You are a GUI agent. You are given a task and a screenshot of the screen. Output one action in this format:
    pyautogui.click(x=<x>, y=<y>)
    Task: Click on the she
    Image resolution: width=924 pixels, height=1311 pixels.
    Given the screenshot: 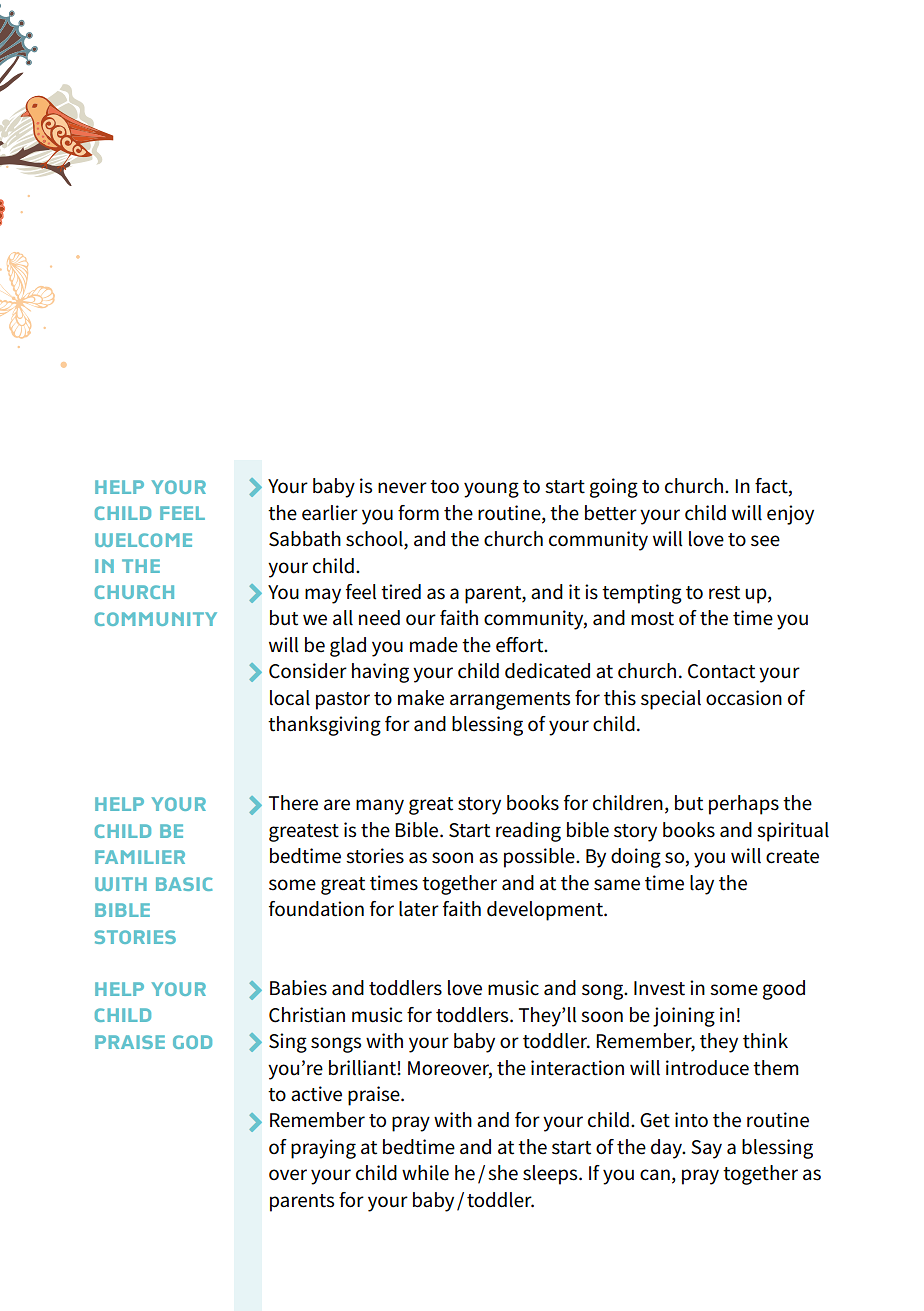 What is the action you would take?
    pyautogui.click(x=503, y=1173)
